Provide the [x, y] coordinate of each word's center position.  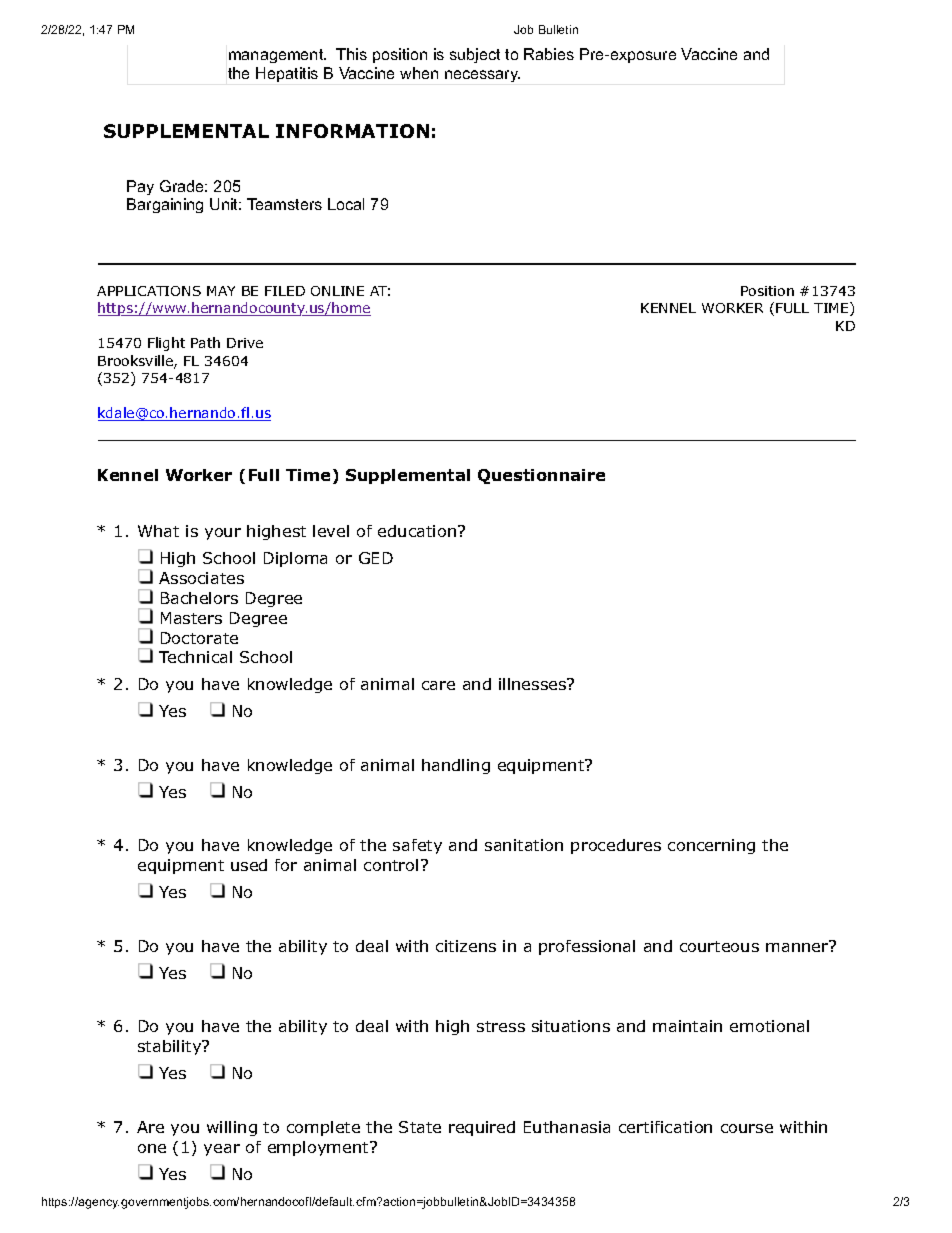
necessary [482, 76]
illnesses [533, 684]
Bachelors [199, 598]
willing [232, 1128]
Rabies [549, 54]
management [277, 56]
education [417, 531]
